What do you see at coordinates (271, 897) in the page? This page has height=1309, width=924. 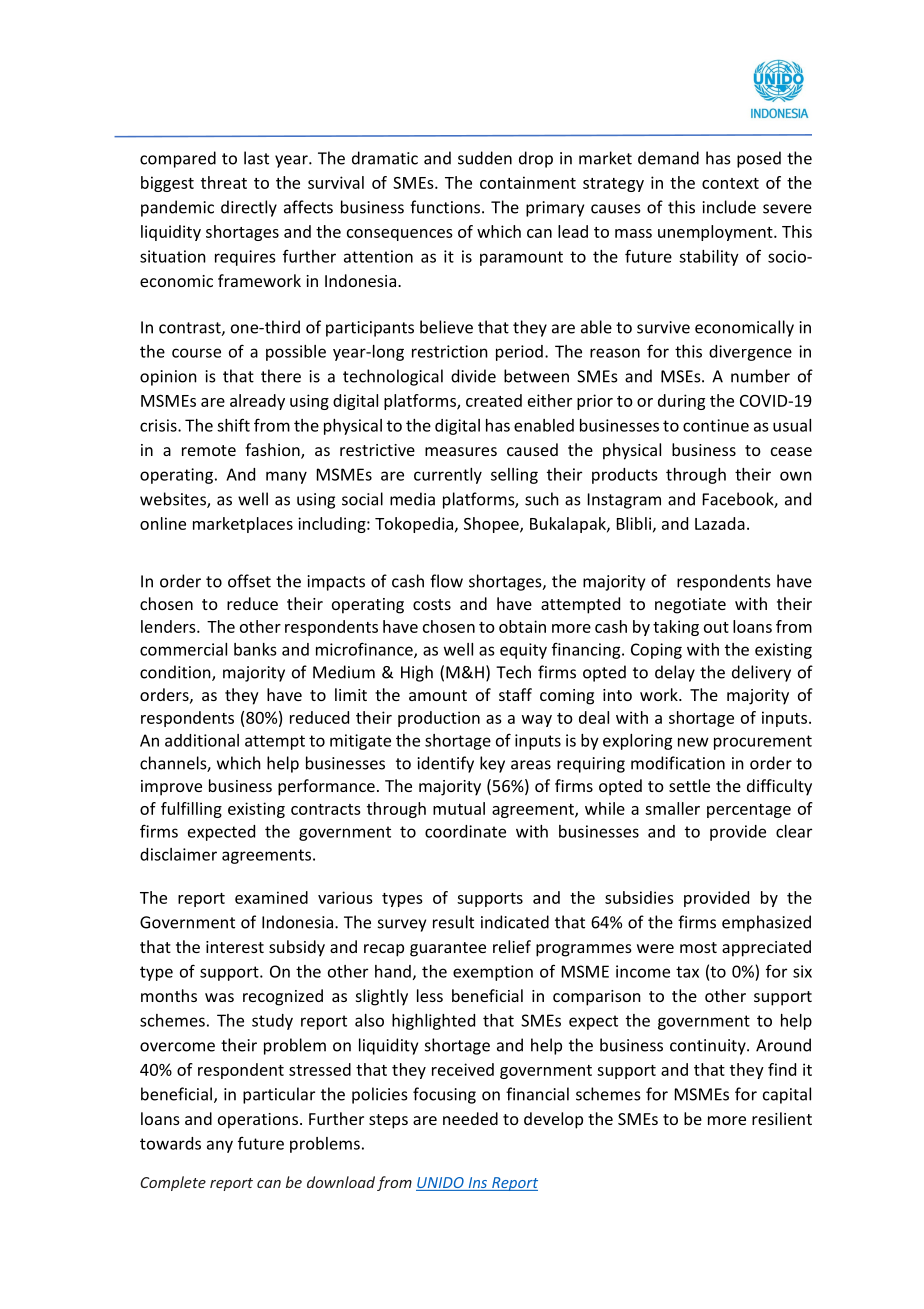 I see `examined` at bounding box center [271, 897].
